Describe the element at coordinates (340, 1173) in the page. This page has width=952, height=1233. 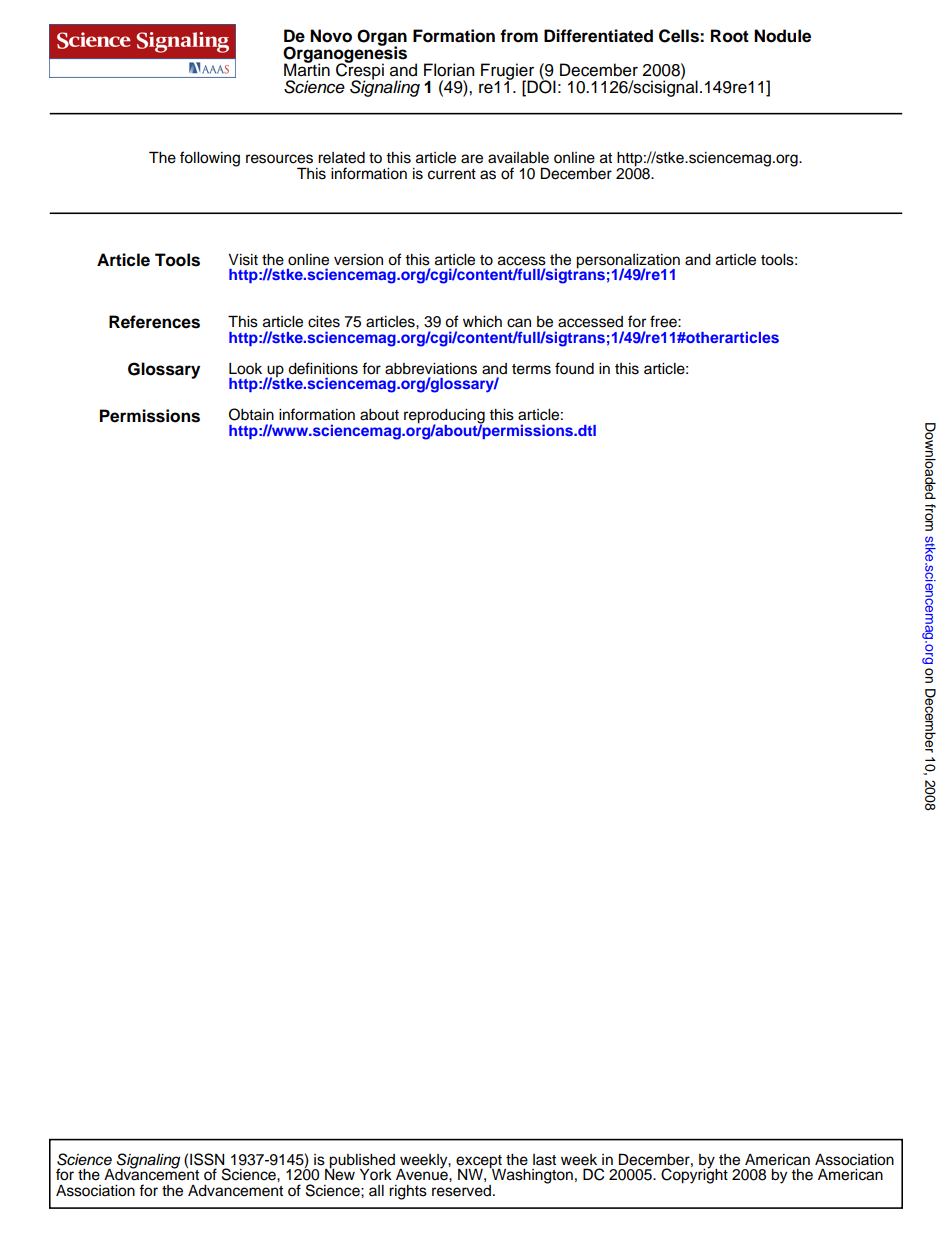
I see `New` at that location.
